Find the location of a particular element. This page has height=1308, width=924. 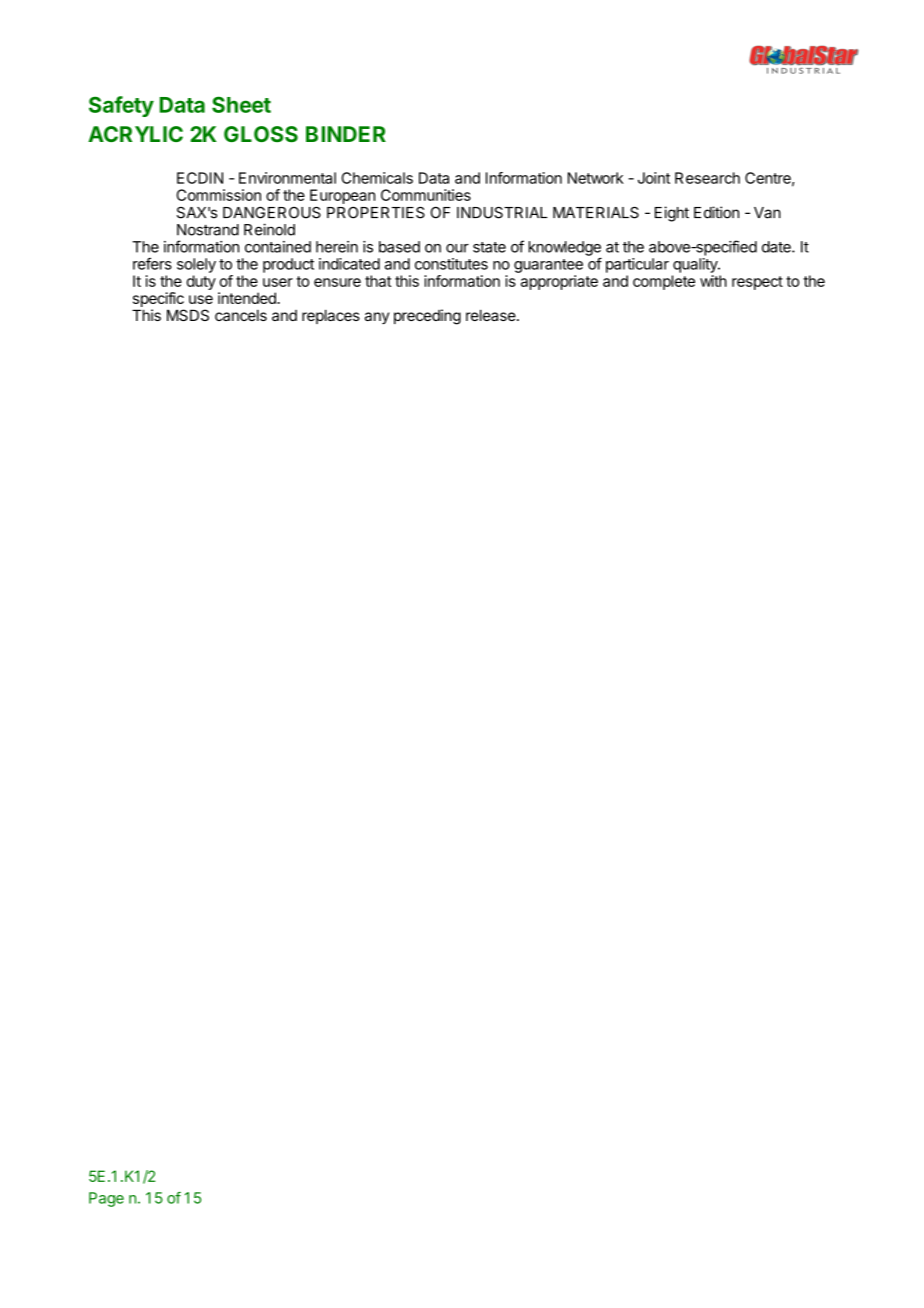

complete is located at coordinates (664, 282).
